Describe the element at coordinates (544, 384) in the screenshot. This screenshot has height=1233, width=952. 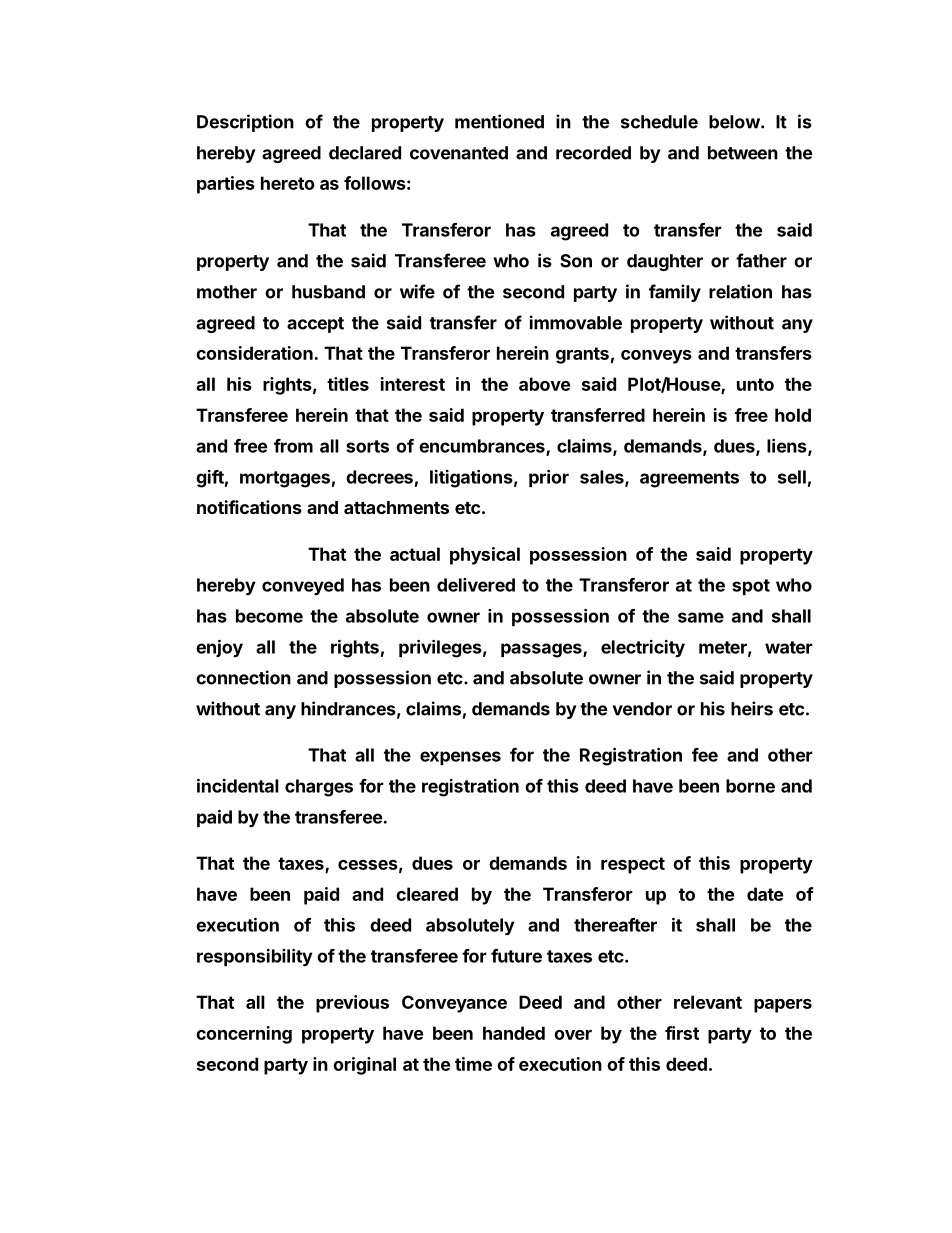
I see `above` at that location.
